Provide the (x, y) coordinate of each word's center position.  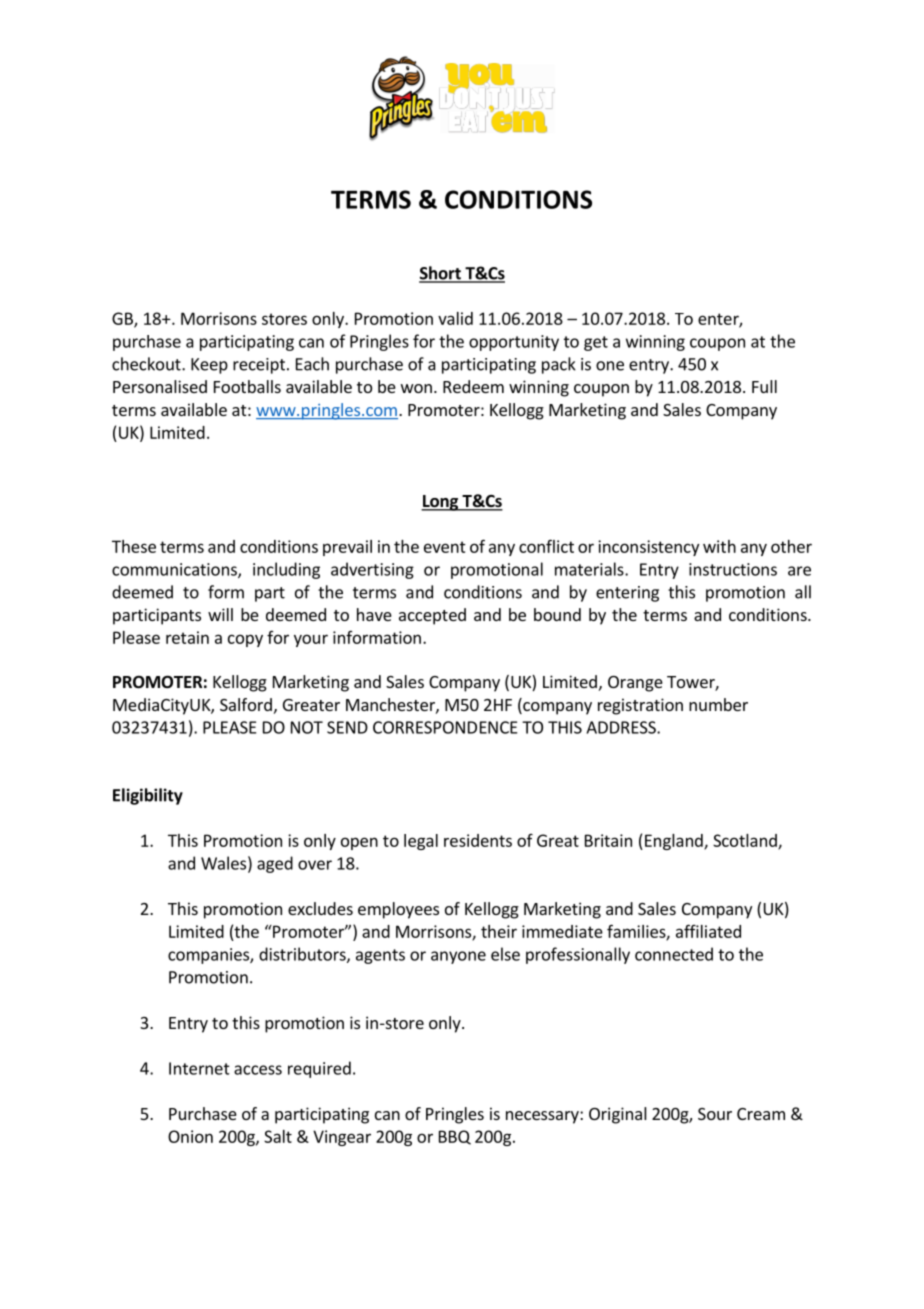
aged (275, 864)
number (718, 704)
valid (455, 318)
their (499, 931)
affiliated (708, 931)
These (134, 546)
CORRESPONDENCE (445, 727)
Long (441, 503)
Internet (199, 1068)
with (719, 546)
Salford (246, 704)
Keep (209, 366)
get (596, 343)
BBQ (455, 1137)
